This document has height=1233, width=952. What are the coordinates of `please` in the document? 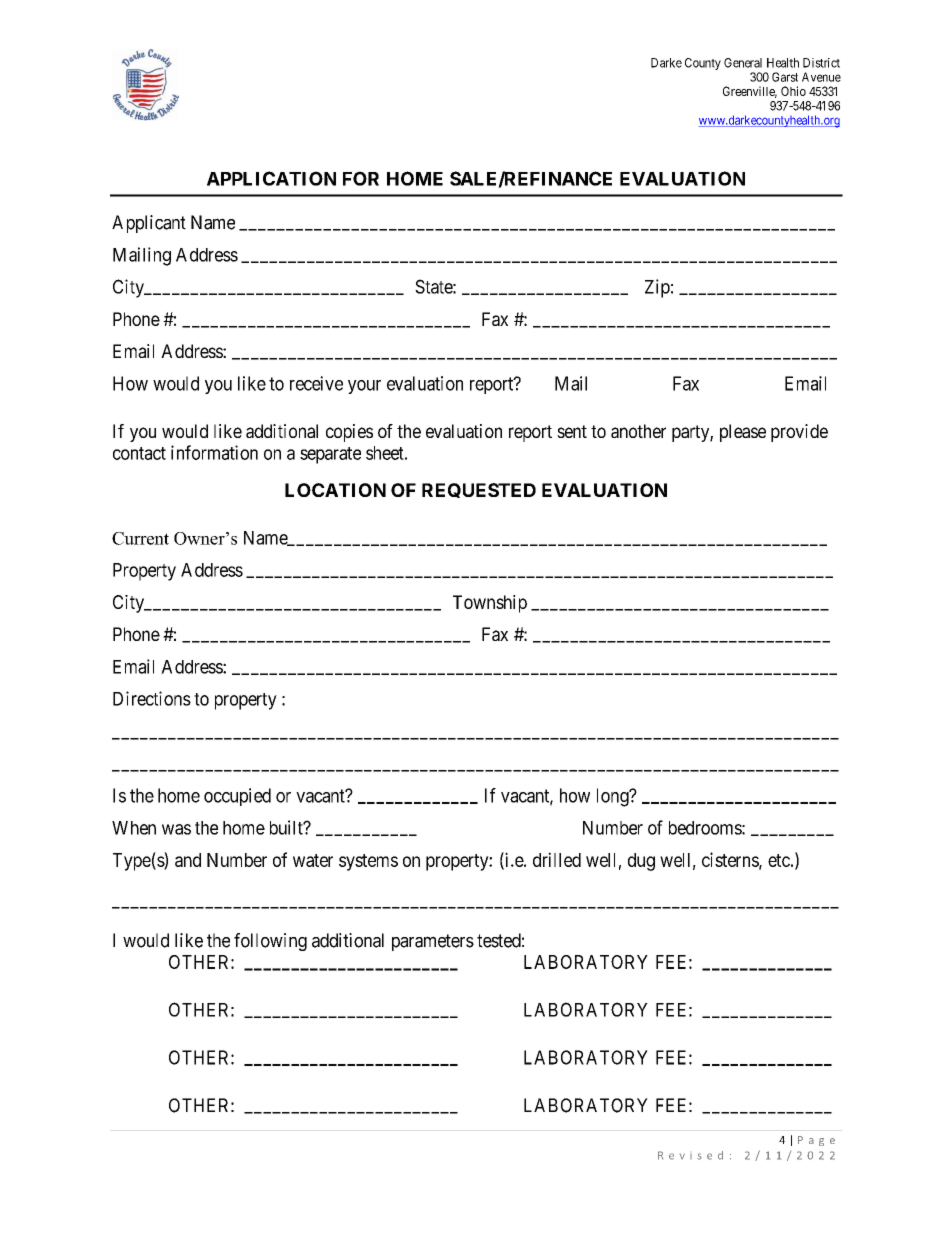 It's located at (743, 433).
